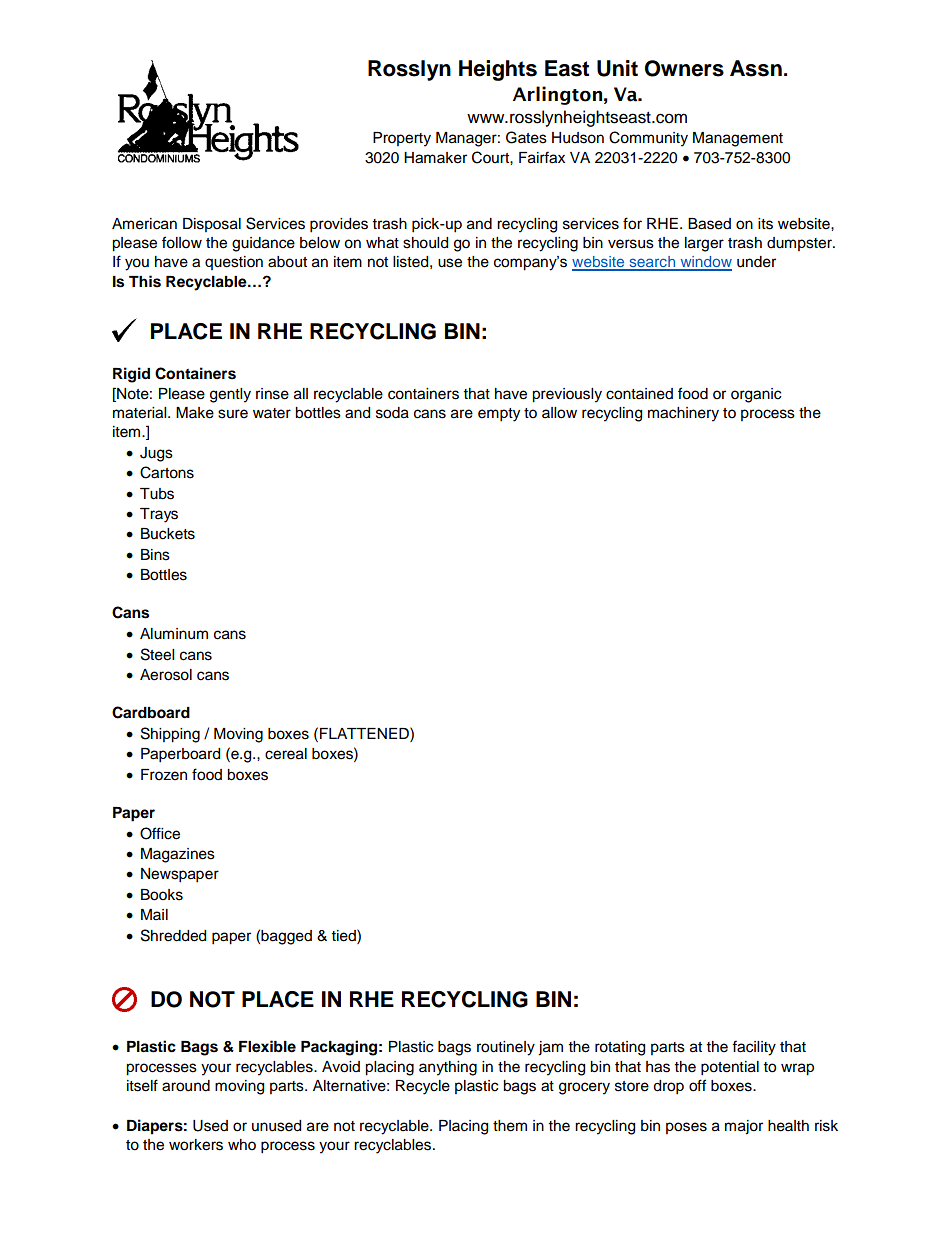 The image size is (952, 1233). What do you see at coordinates (756, 68) in the page?
I see `Assn` at bounding box center [756, 68].
